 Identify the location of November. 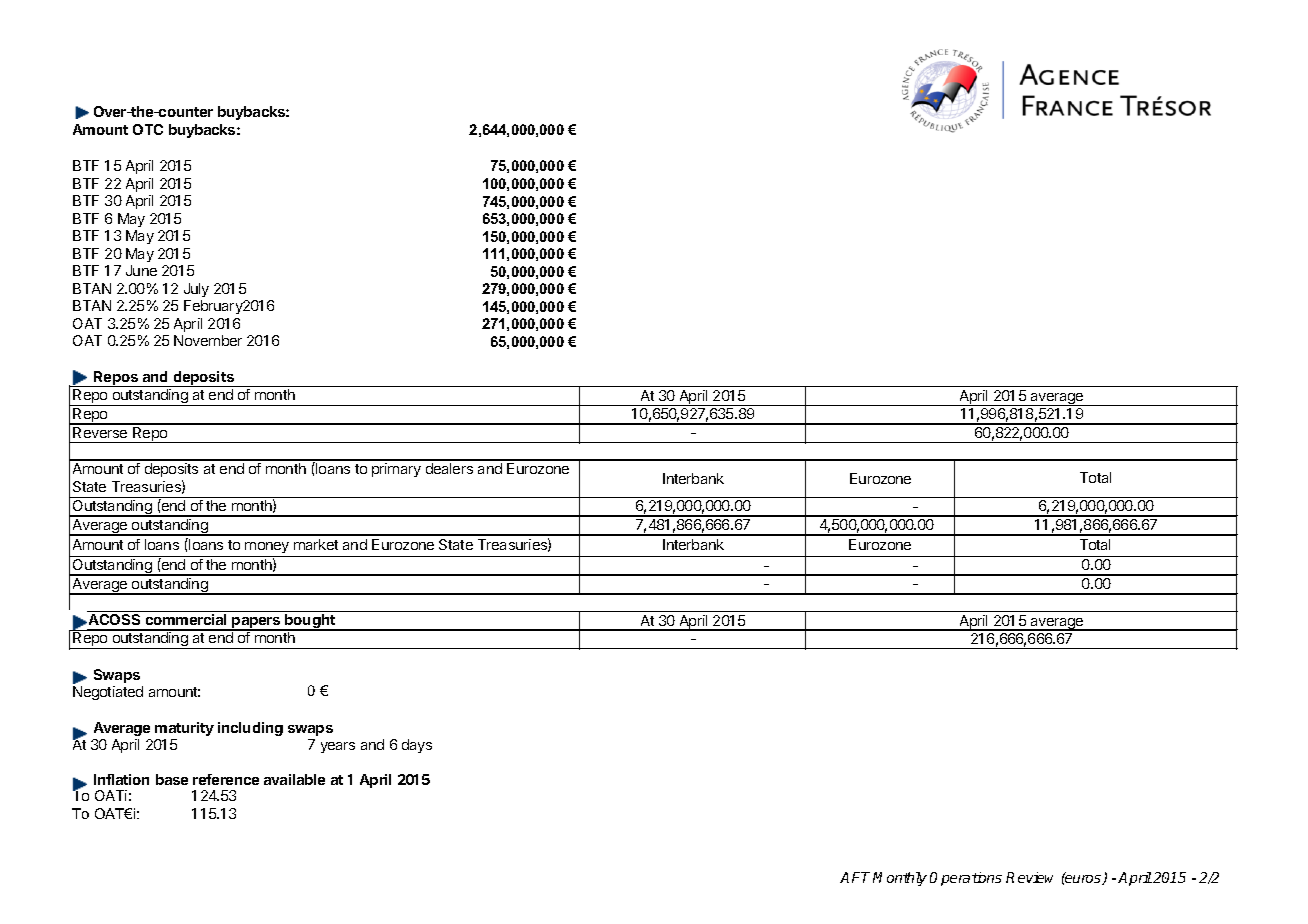
(208, 340).
